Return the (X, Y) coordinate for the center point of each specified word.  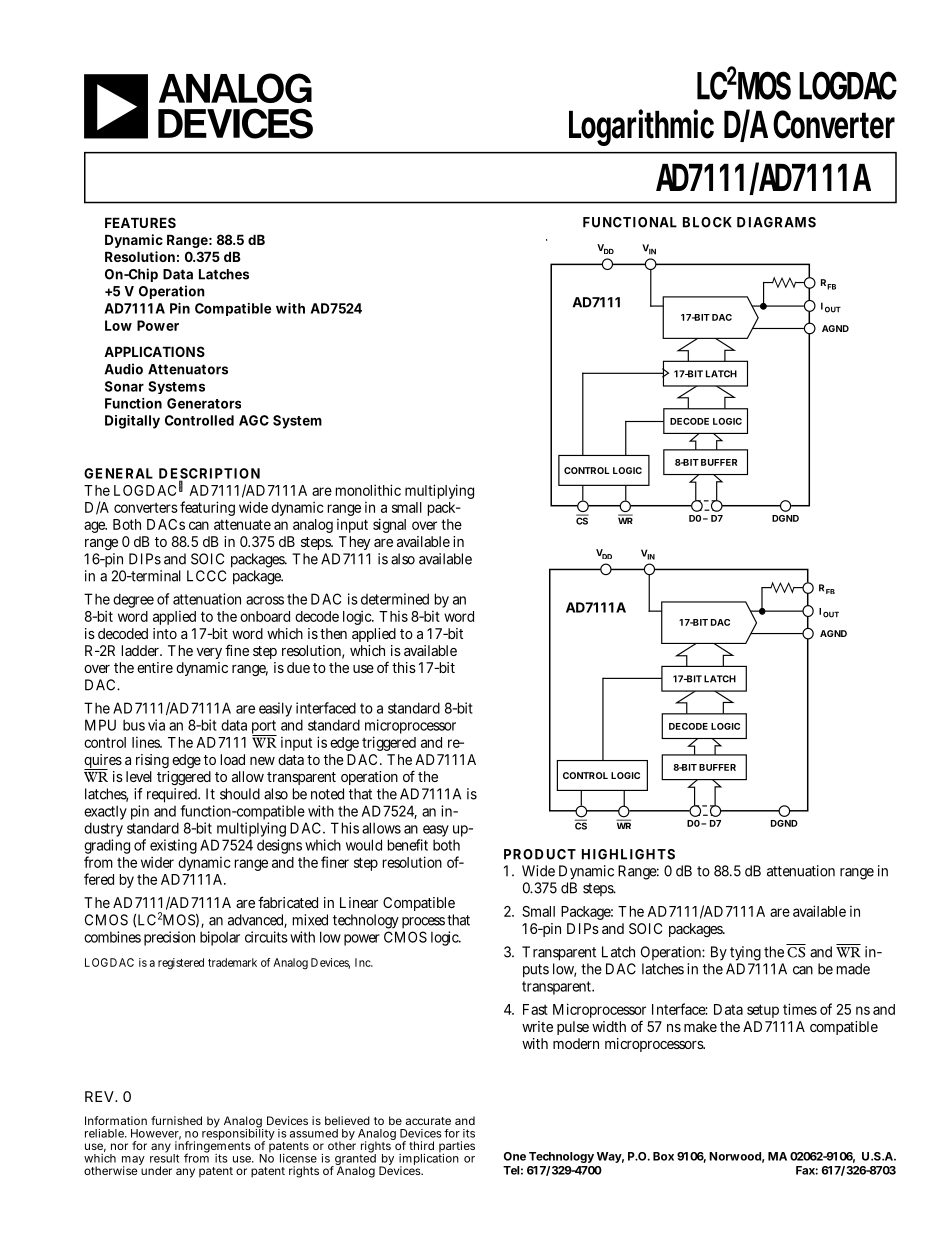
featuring (207, 508)
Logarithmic (641, 127)
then (333, 633)
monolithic (368, 490)
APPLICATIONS (154, 351)
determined (395, 599)
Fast (535, 1009)
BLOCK (707, 222)
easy (435, 832)
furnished (176, 1120)
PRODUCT (540, 854)
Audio (123, 369)
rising (152, 761)
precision (169, 938)
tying (745, 955)
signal (389, 525)
